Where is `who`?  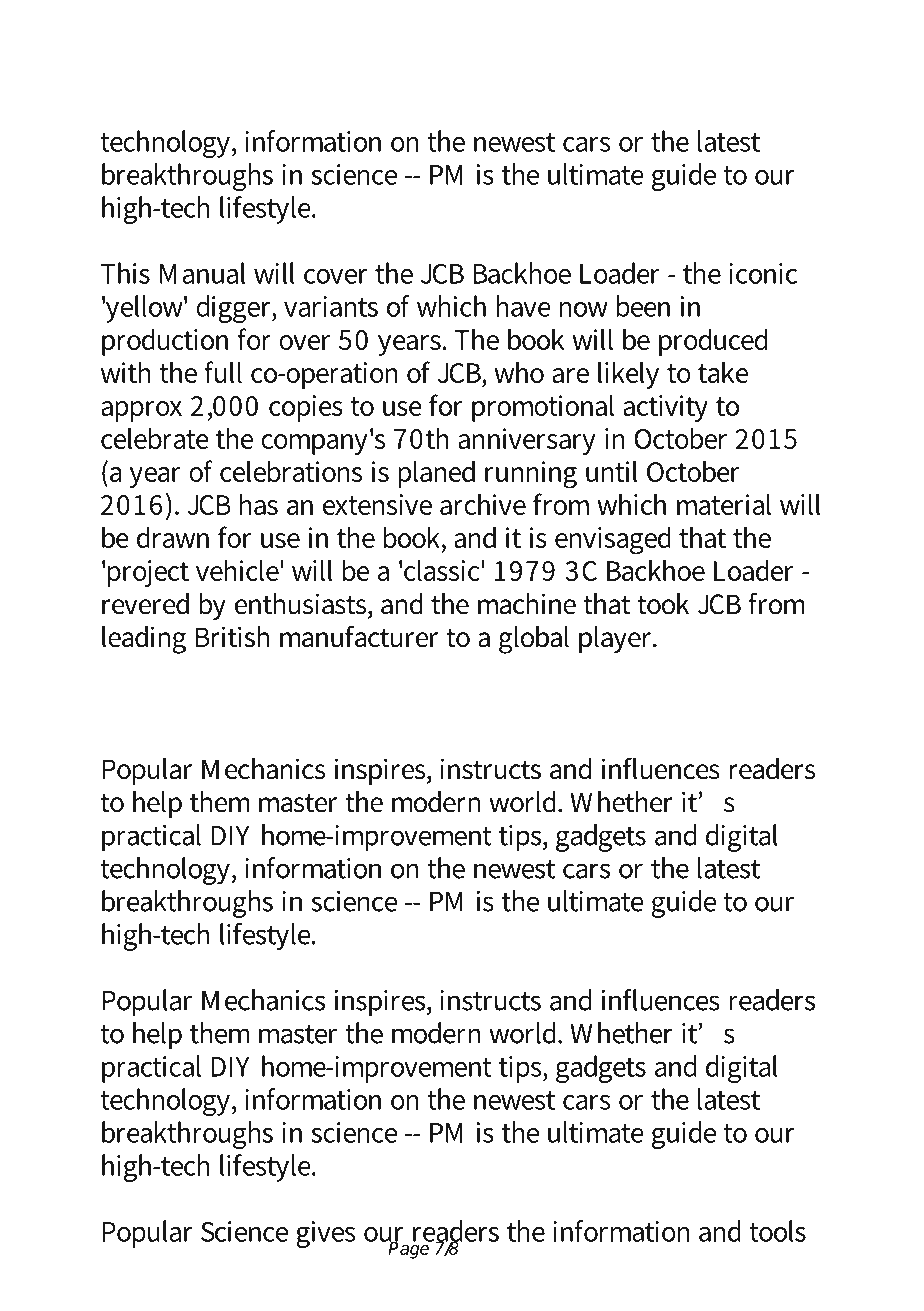
who is located at coordinates (519, 372).
